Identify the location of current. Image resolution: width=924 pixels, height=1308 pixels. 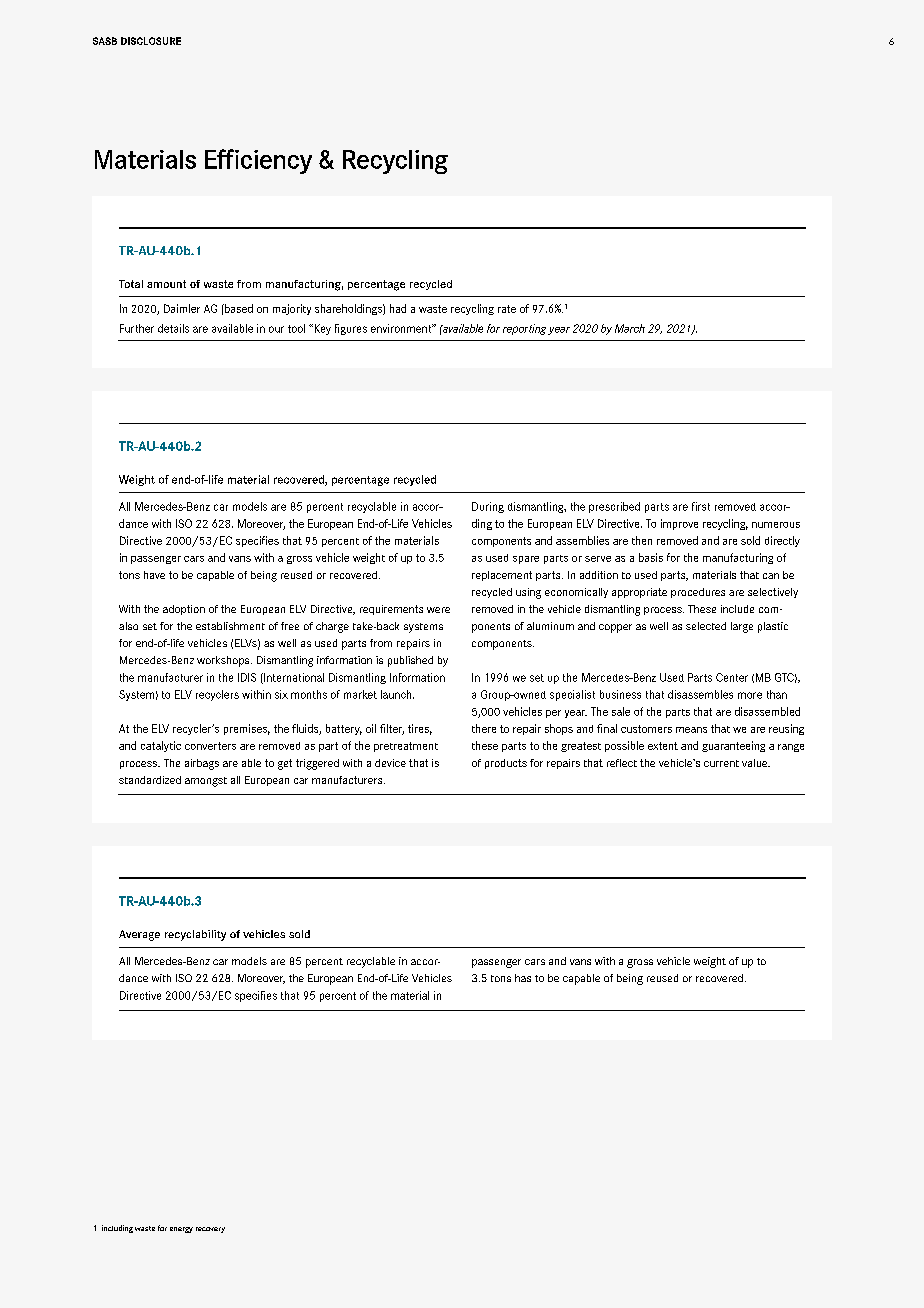
(721, 763).
